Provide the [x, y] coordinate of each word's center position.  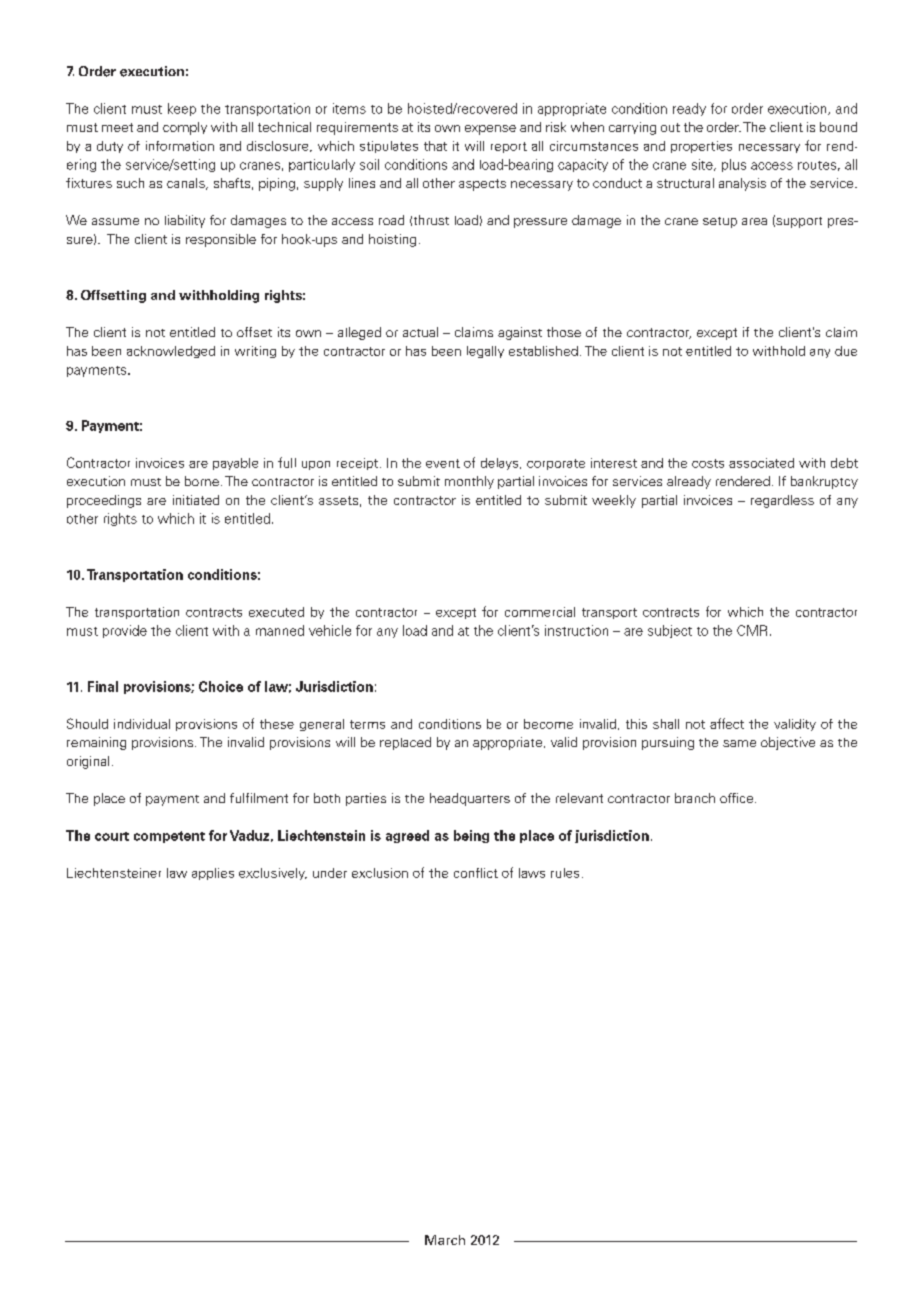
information [180, 146]
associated [761, 463]
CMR [752, 630]
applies [213, 874]
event [443, 463]
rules [565, 873]
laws [532, 873]
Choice [221, 686]
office [738, 798]
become [548, 724]
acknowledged [171, 352]
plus [734, 165]
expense [490, 130]
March [445, 1240]
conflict [476, 873]
